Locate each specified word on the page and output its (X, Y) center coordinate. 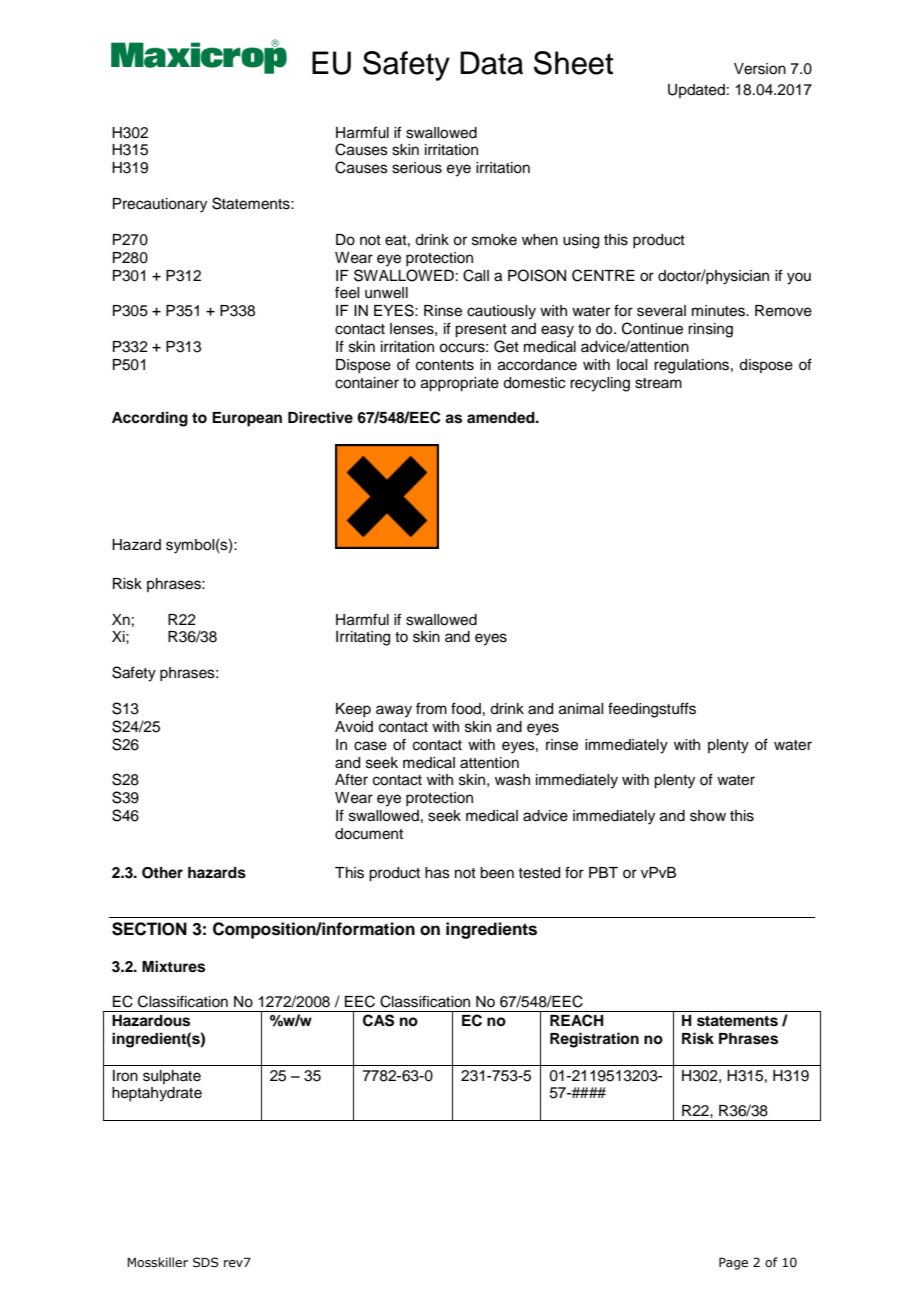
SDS (206, 1262)
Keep (353, 710)
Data (491, 63)
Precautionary (160, 205)
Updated (696, 91)
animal (581, 709)
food (466, 708)
